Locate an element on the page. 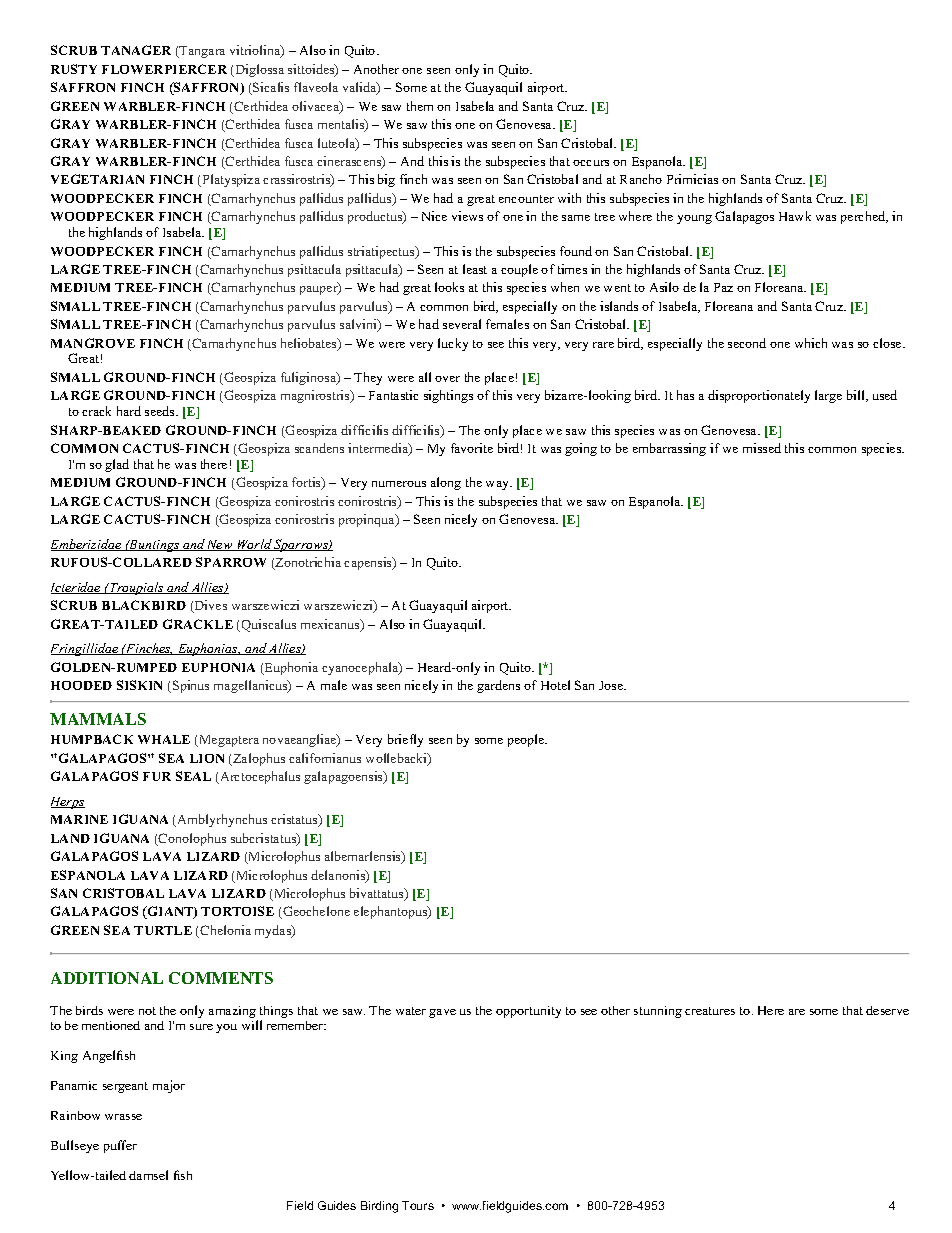  Jose is located at coordinates (612, 685).
